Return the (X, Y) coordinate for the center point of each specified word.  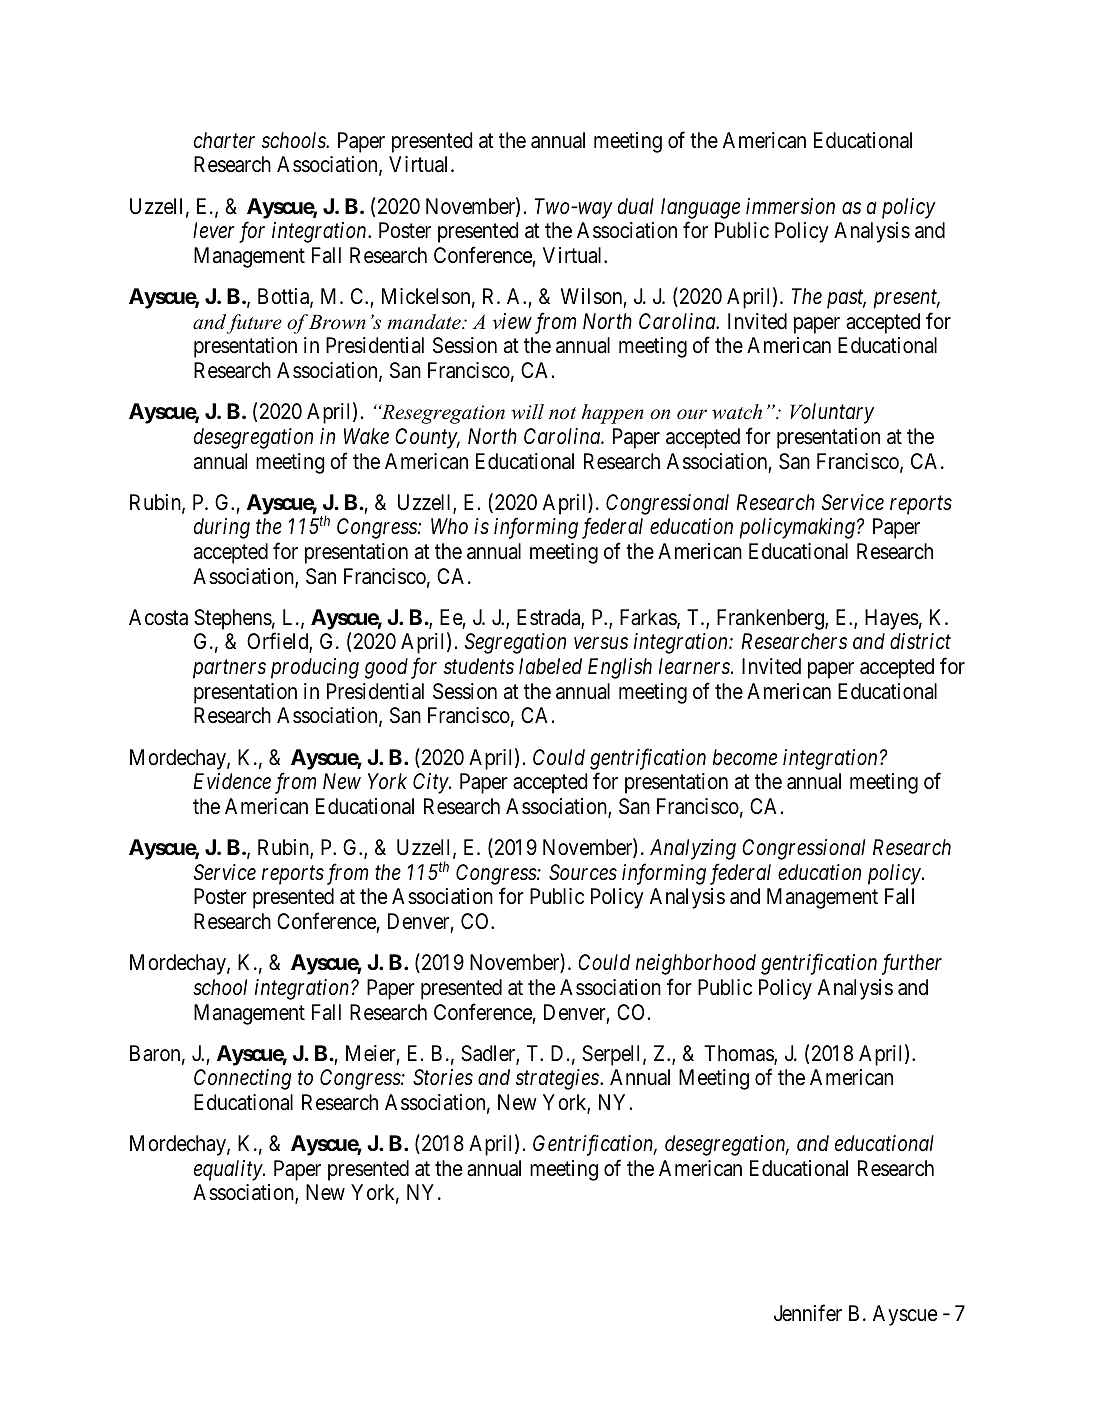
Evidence (232, 781)
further (912, 964)
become (745, 757)
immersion (790, 206)
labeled (550, 666)
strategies (558, 1079)
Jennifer (808, 1313)
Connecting (242, 1079)
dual (636, 206)
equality (229, 1170)
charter (224, 140)
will (527, 412)
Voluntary (832, 413)
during (222, 528)
